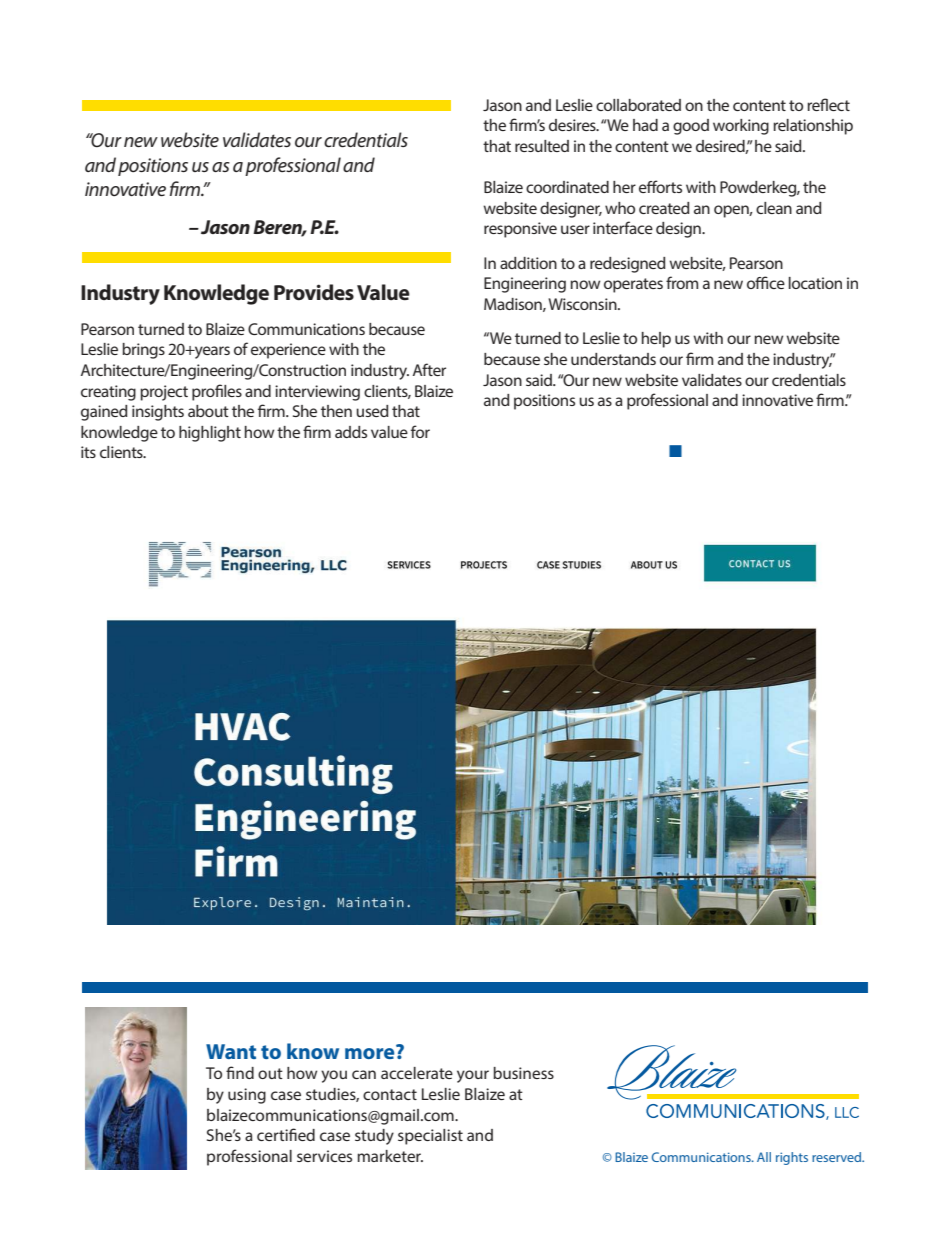 Image resolution: width=952 pixels, height=1233 pixels. I want to click on its, so click(88, 452).
